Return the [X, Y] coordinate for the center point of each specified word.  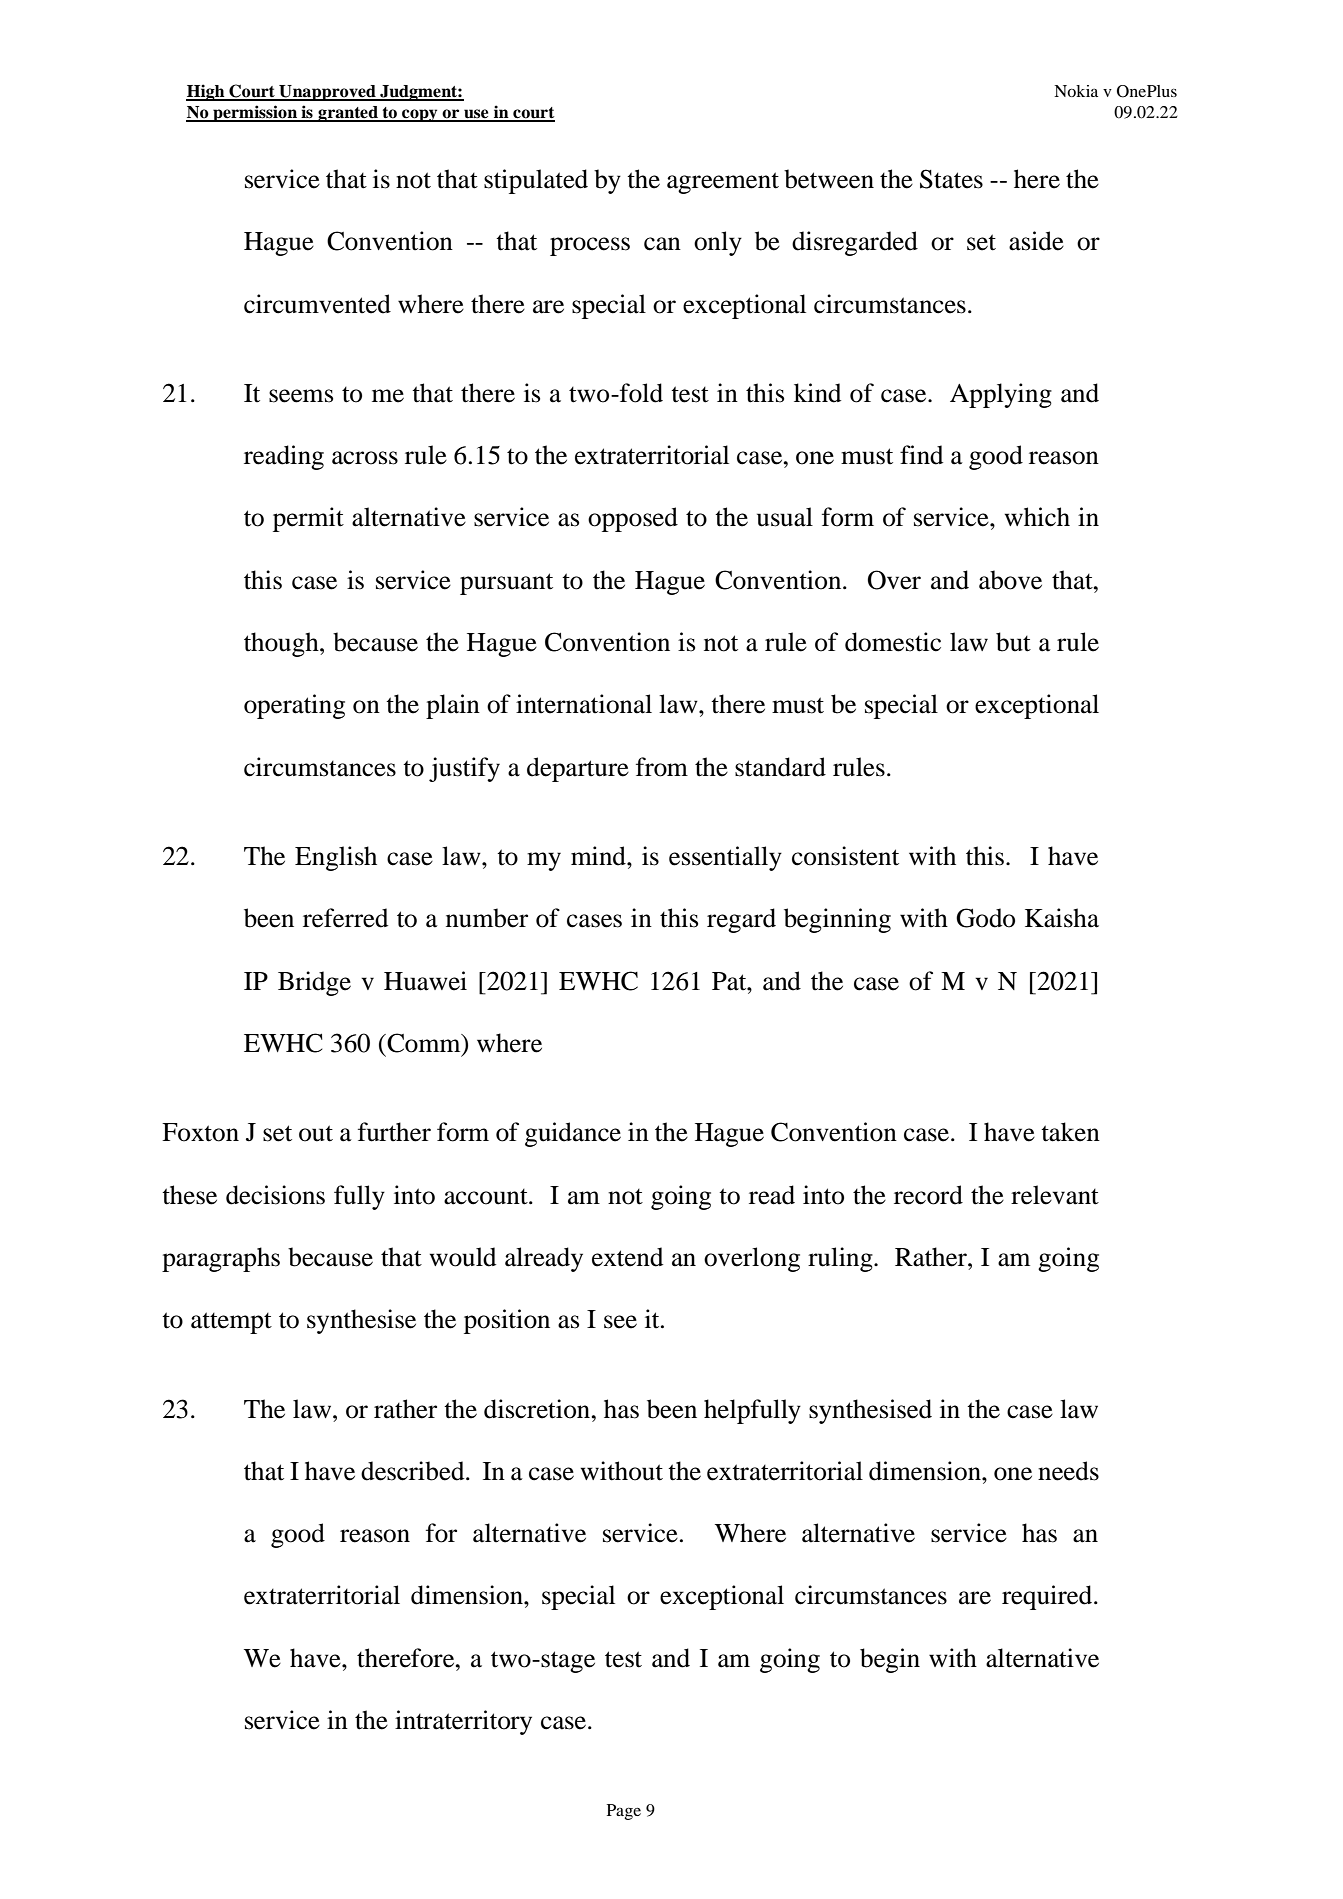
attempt [231, 1323]
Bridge [314, 983]
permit [308, 519]
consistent [845, 856]
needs [1068, 1471]
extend [627, 1257]
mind [599, 856]
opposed [633, 519]
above [1010, 580]
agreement [723, 183]
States [951, 179]
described [414, 1471]
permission [255, 113]
